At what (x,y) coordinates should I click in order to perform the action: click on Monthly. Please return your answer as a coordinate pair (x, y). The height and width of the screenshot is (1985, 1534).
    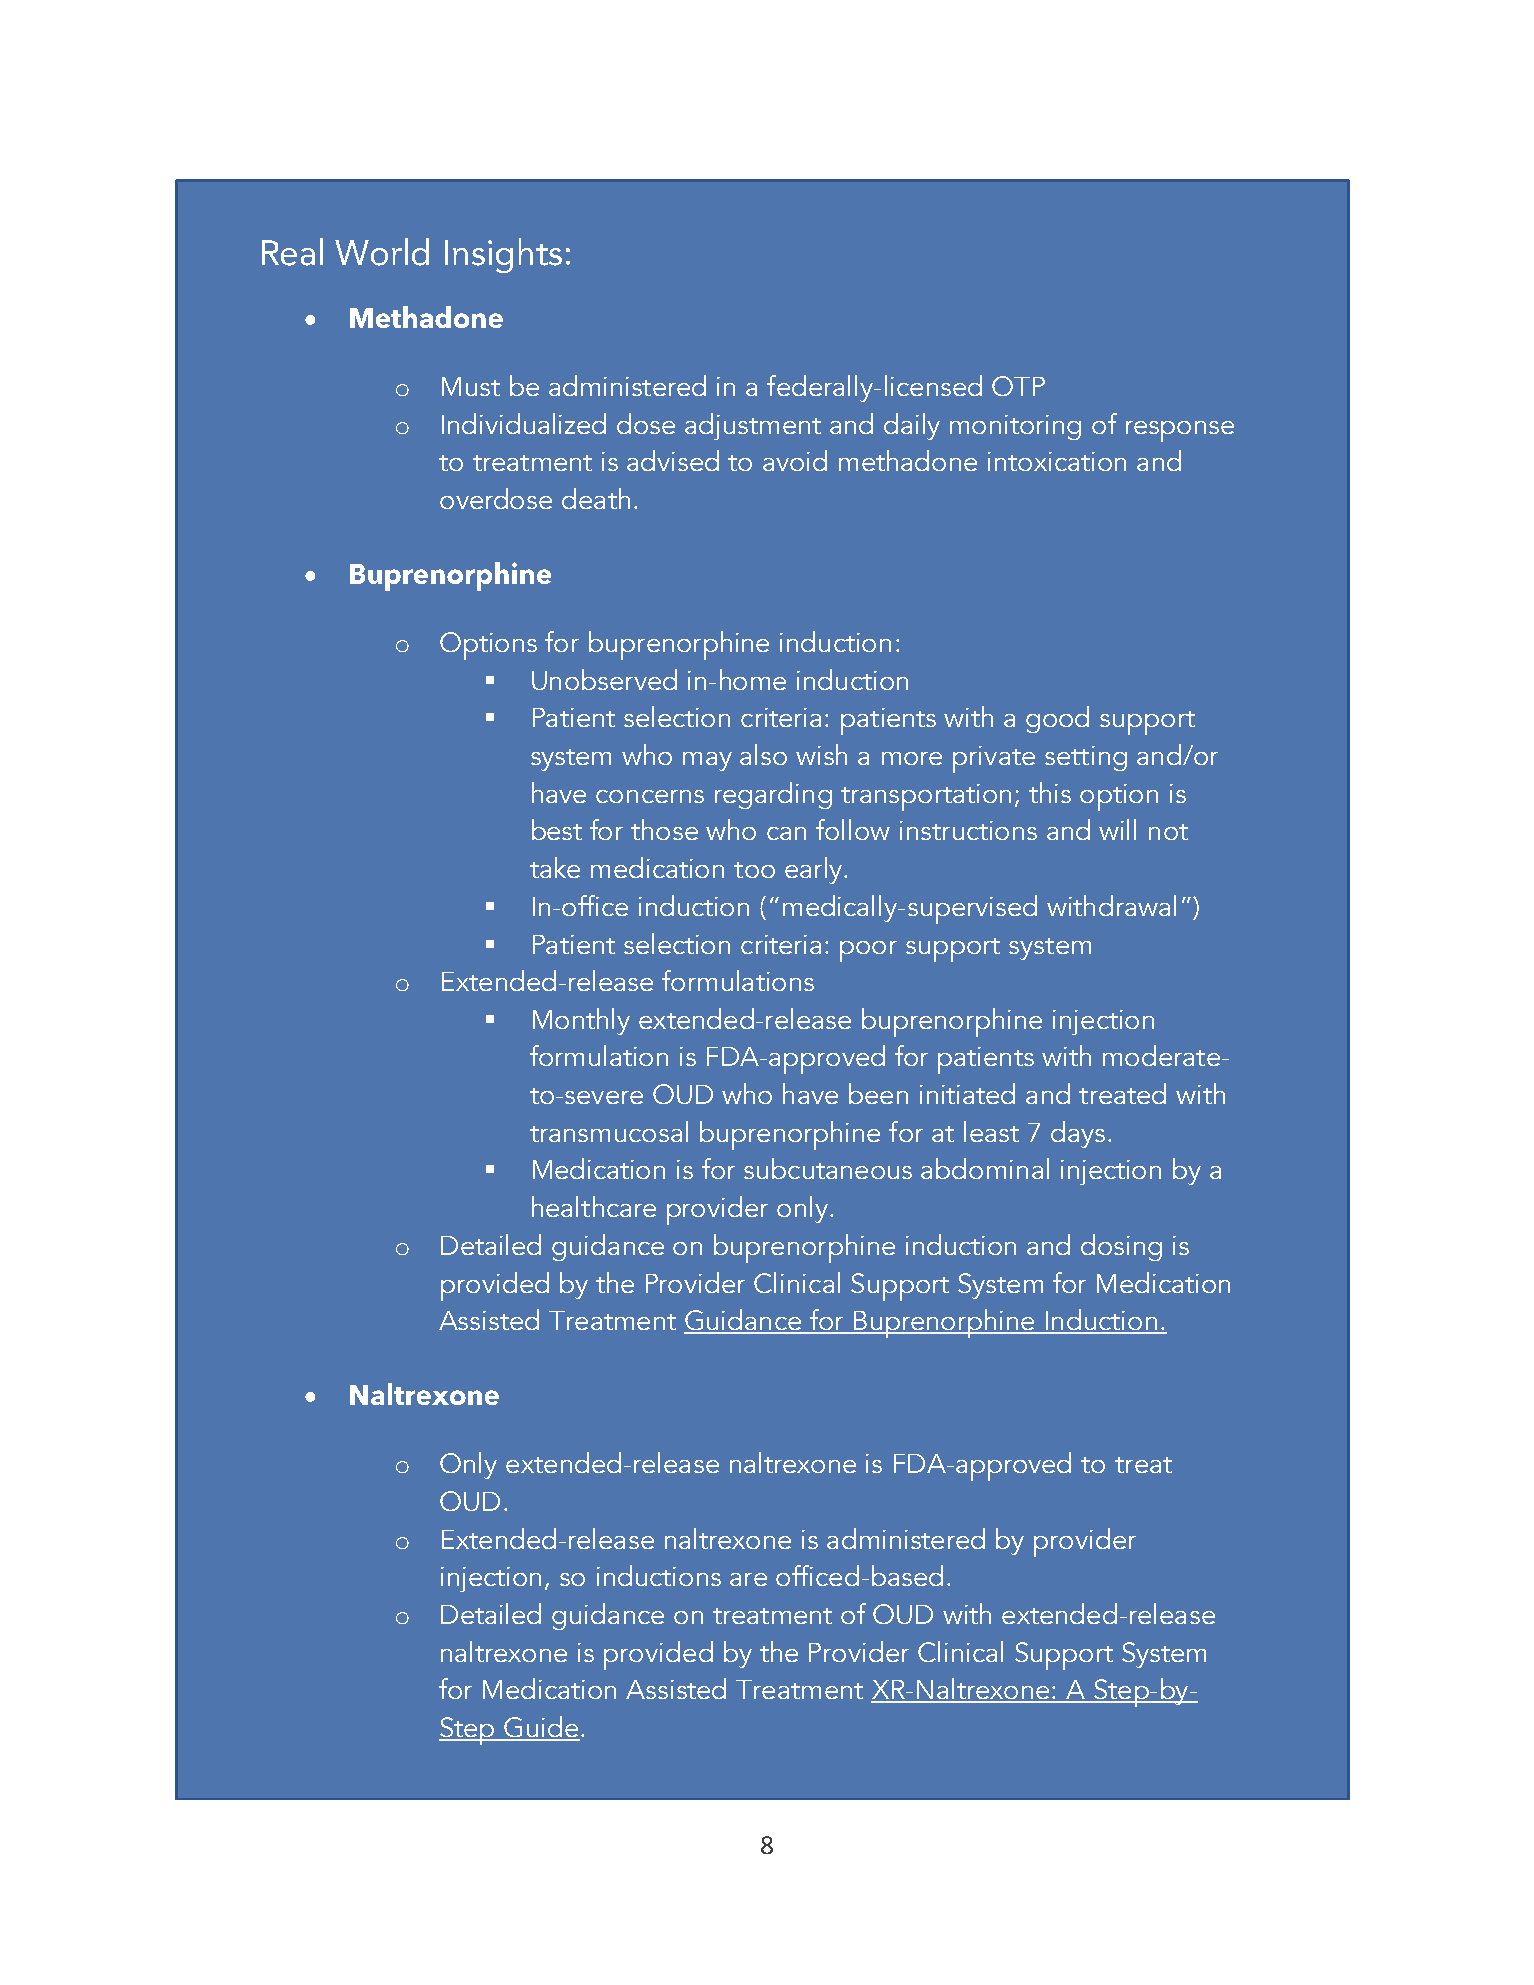
    Looking at the image, I should click on (581, 1021).
